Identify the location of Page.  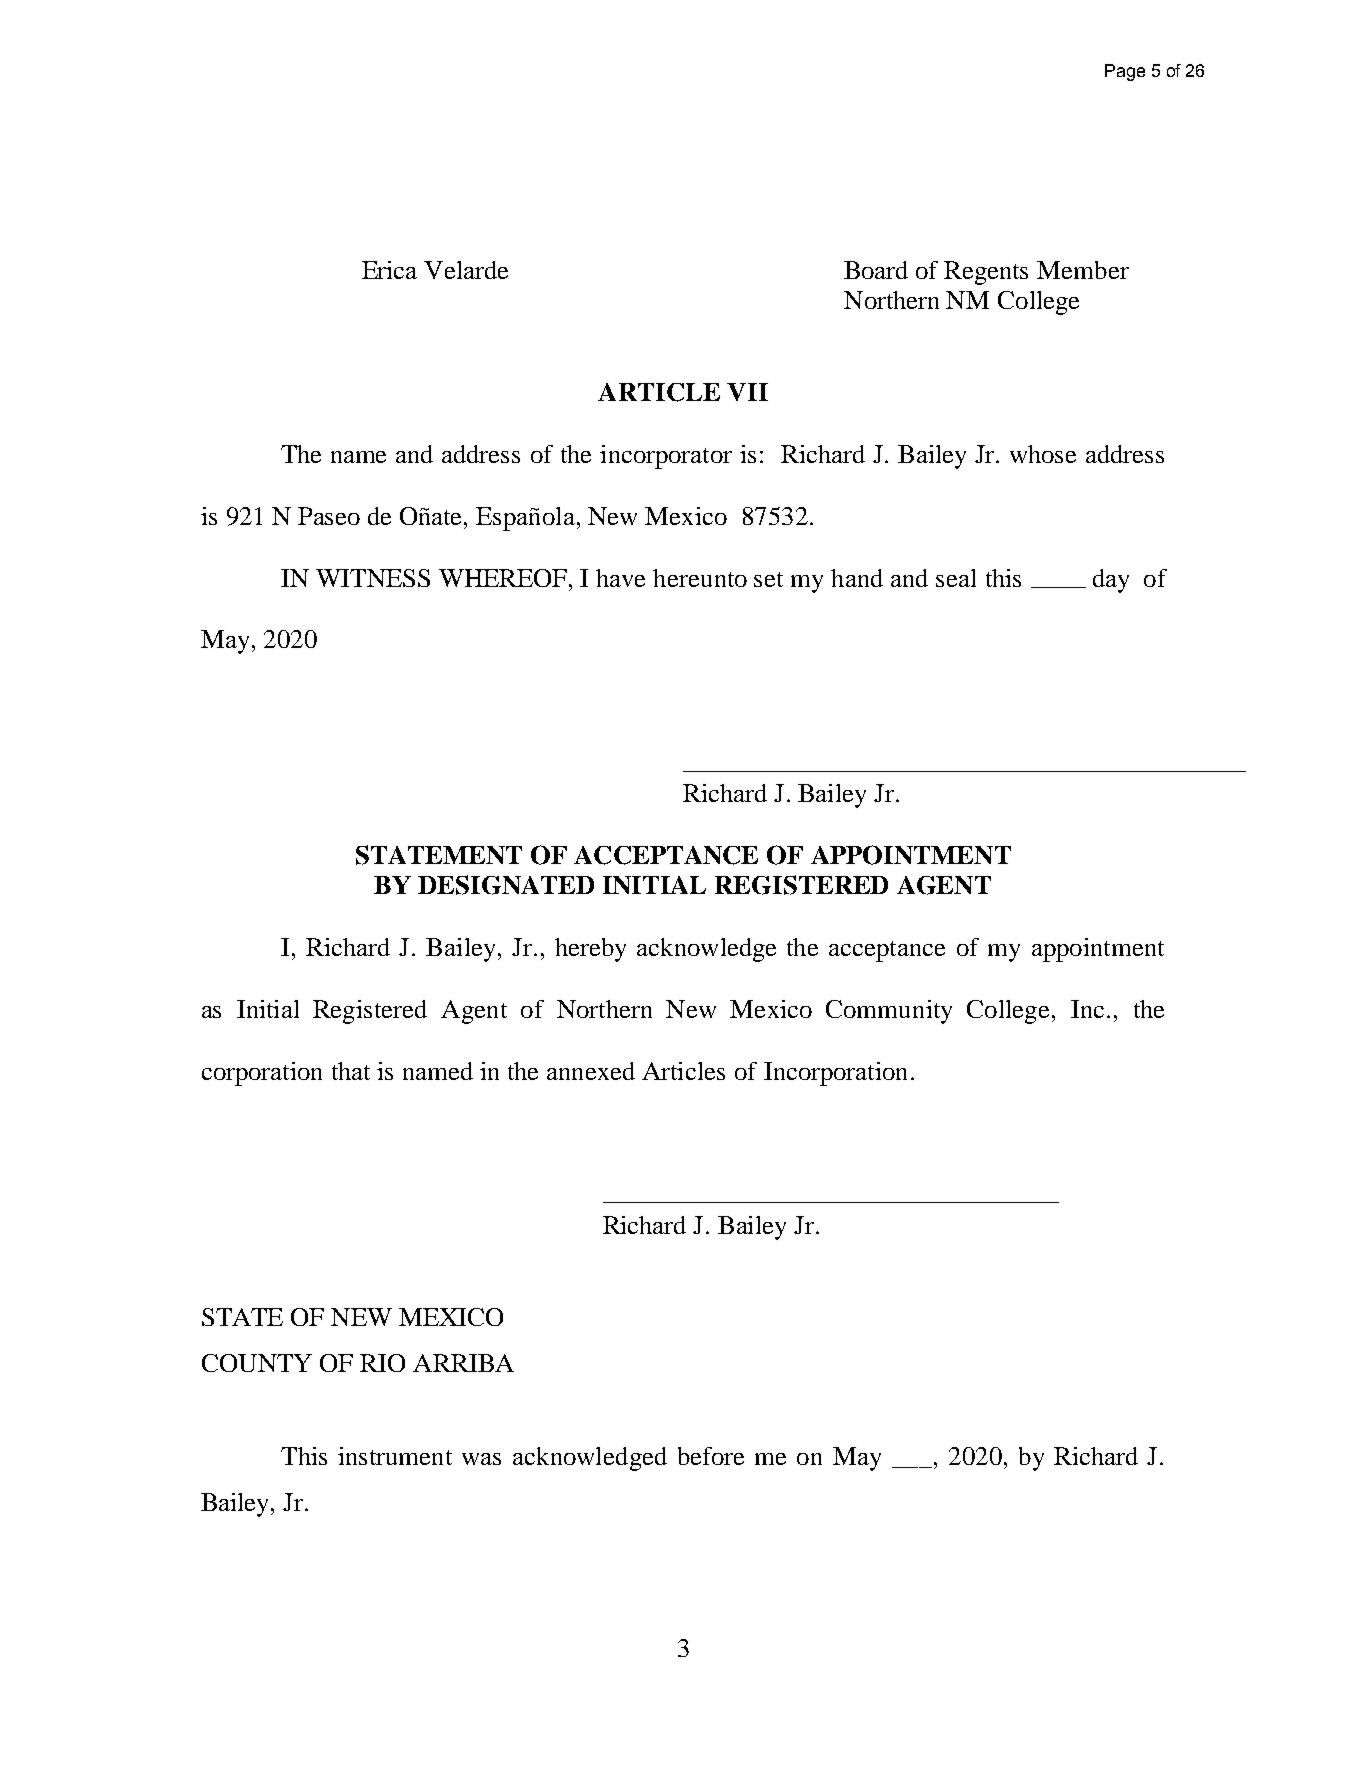
(1125, 72).
